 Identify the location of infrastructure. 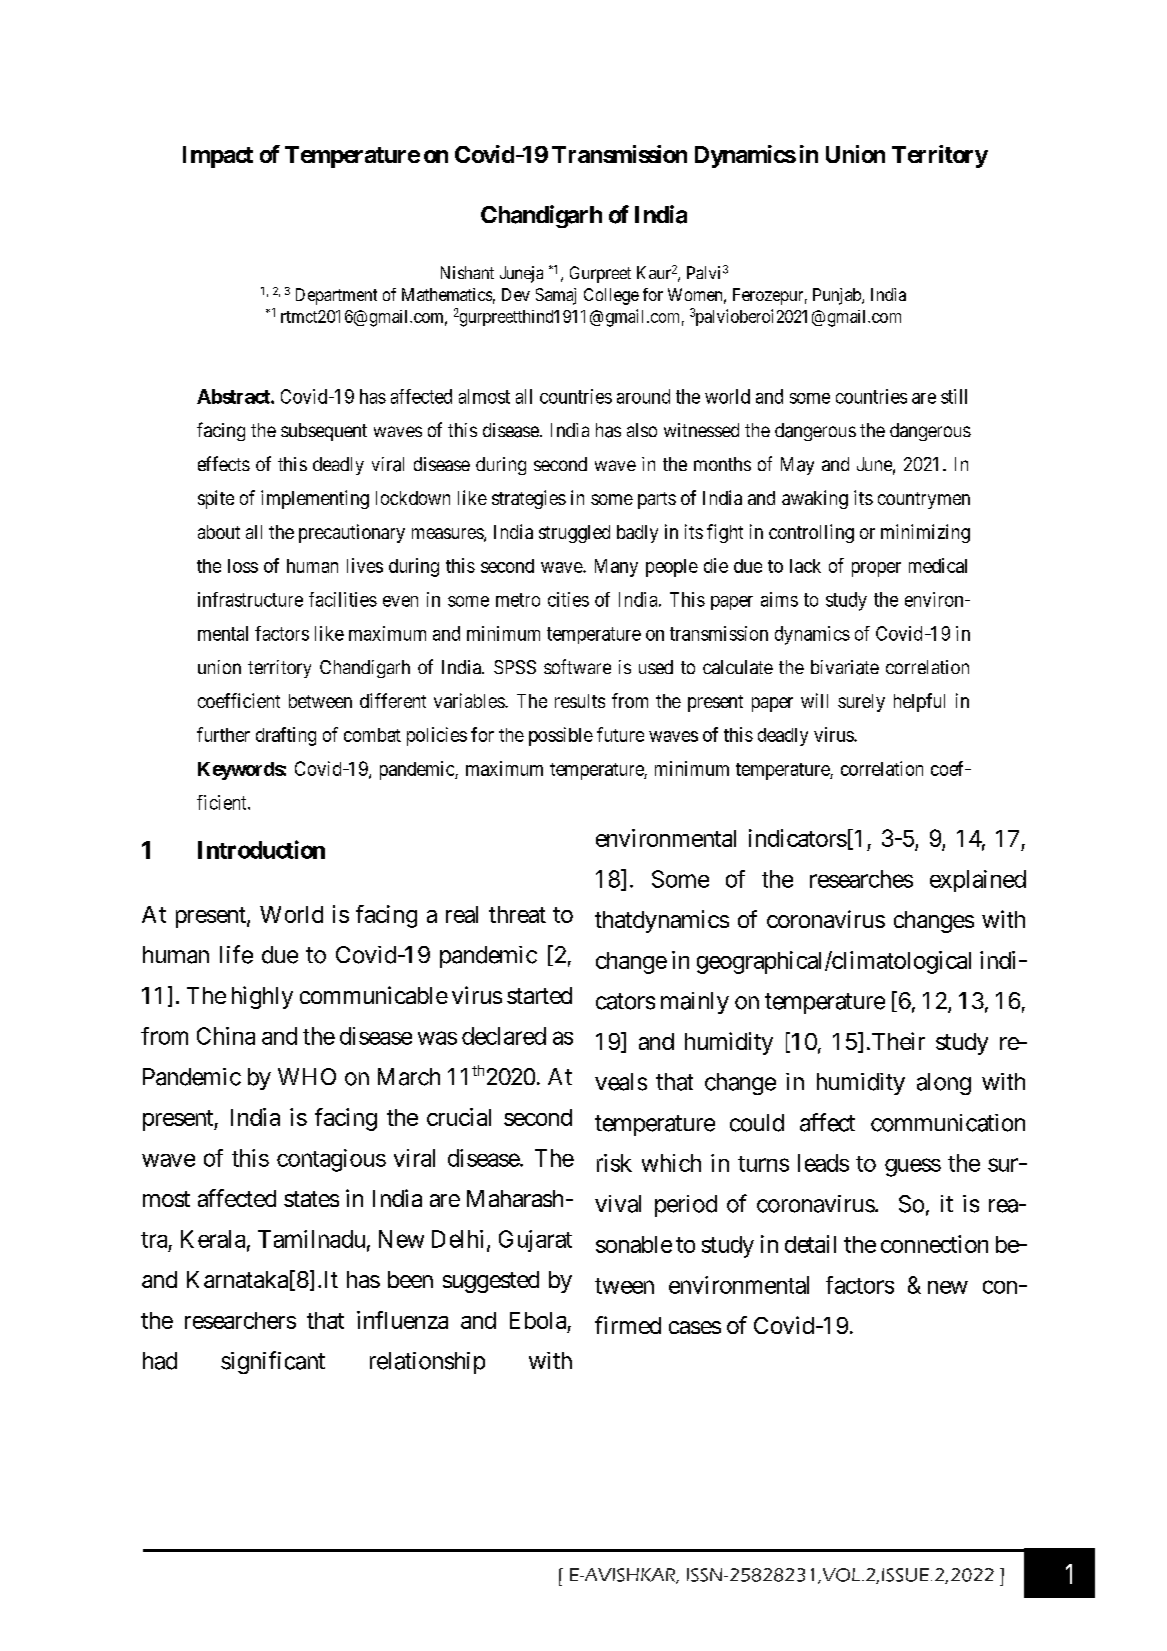
(250, 599).
